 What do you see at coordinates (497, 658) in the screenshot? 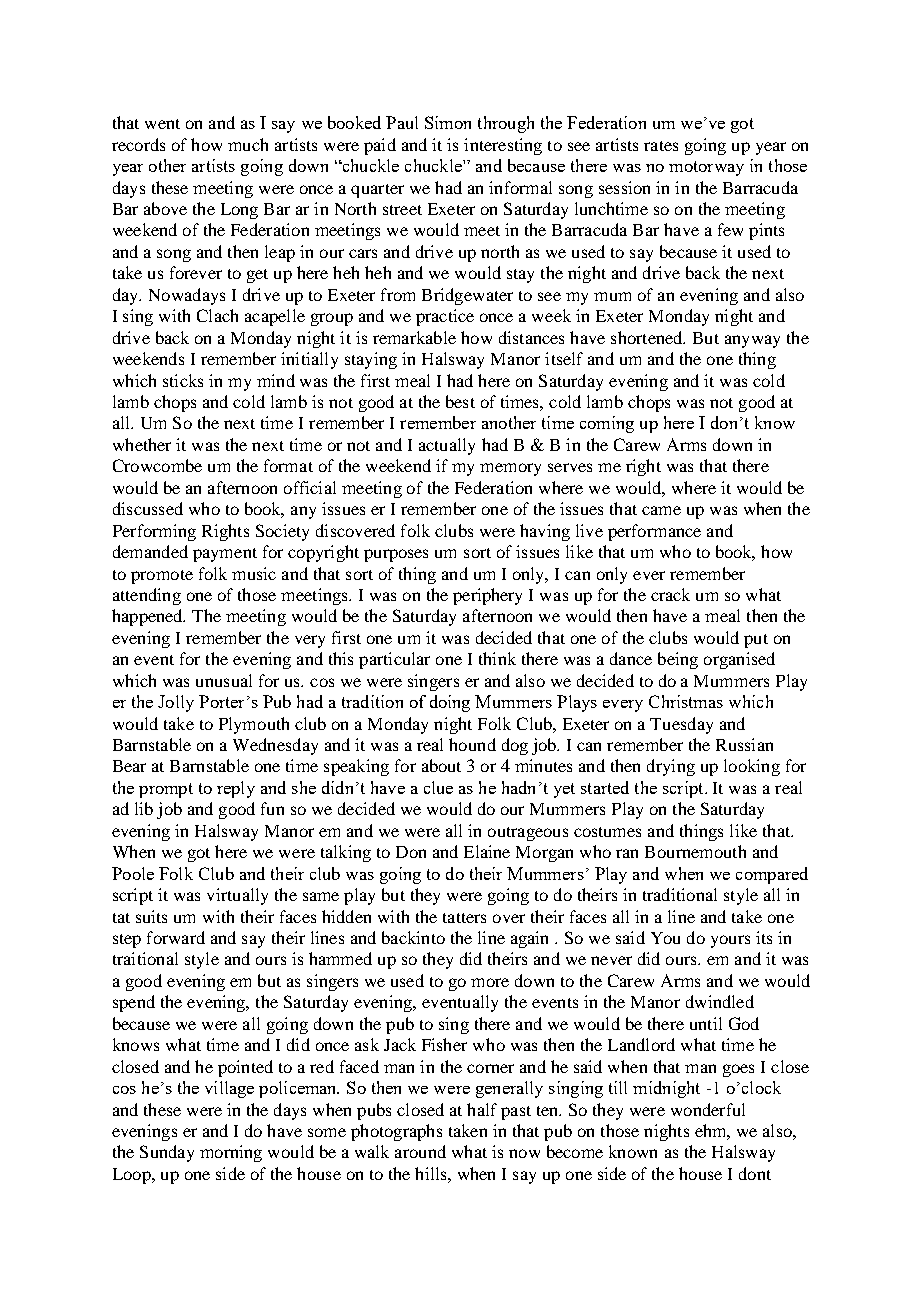
I see `think` at bounding box center [497, 658].
